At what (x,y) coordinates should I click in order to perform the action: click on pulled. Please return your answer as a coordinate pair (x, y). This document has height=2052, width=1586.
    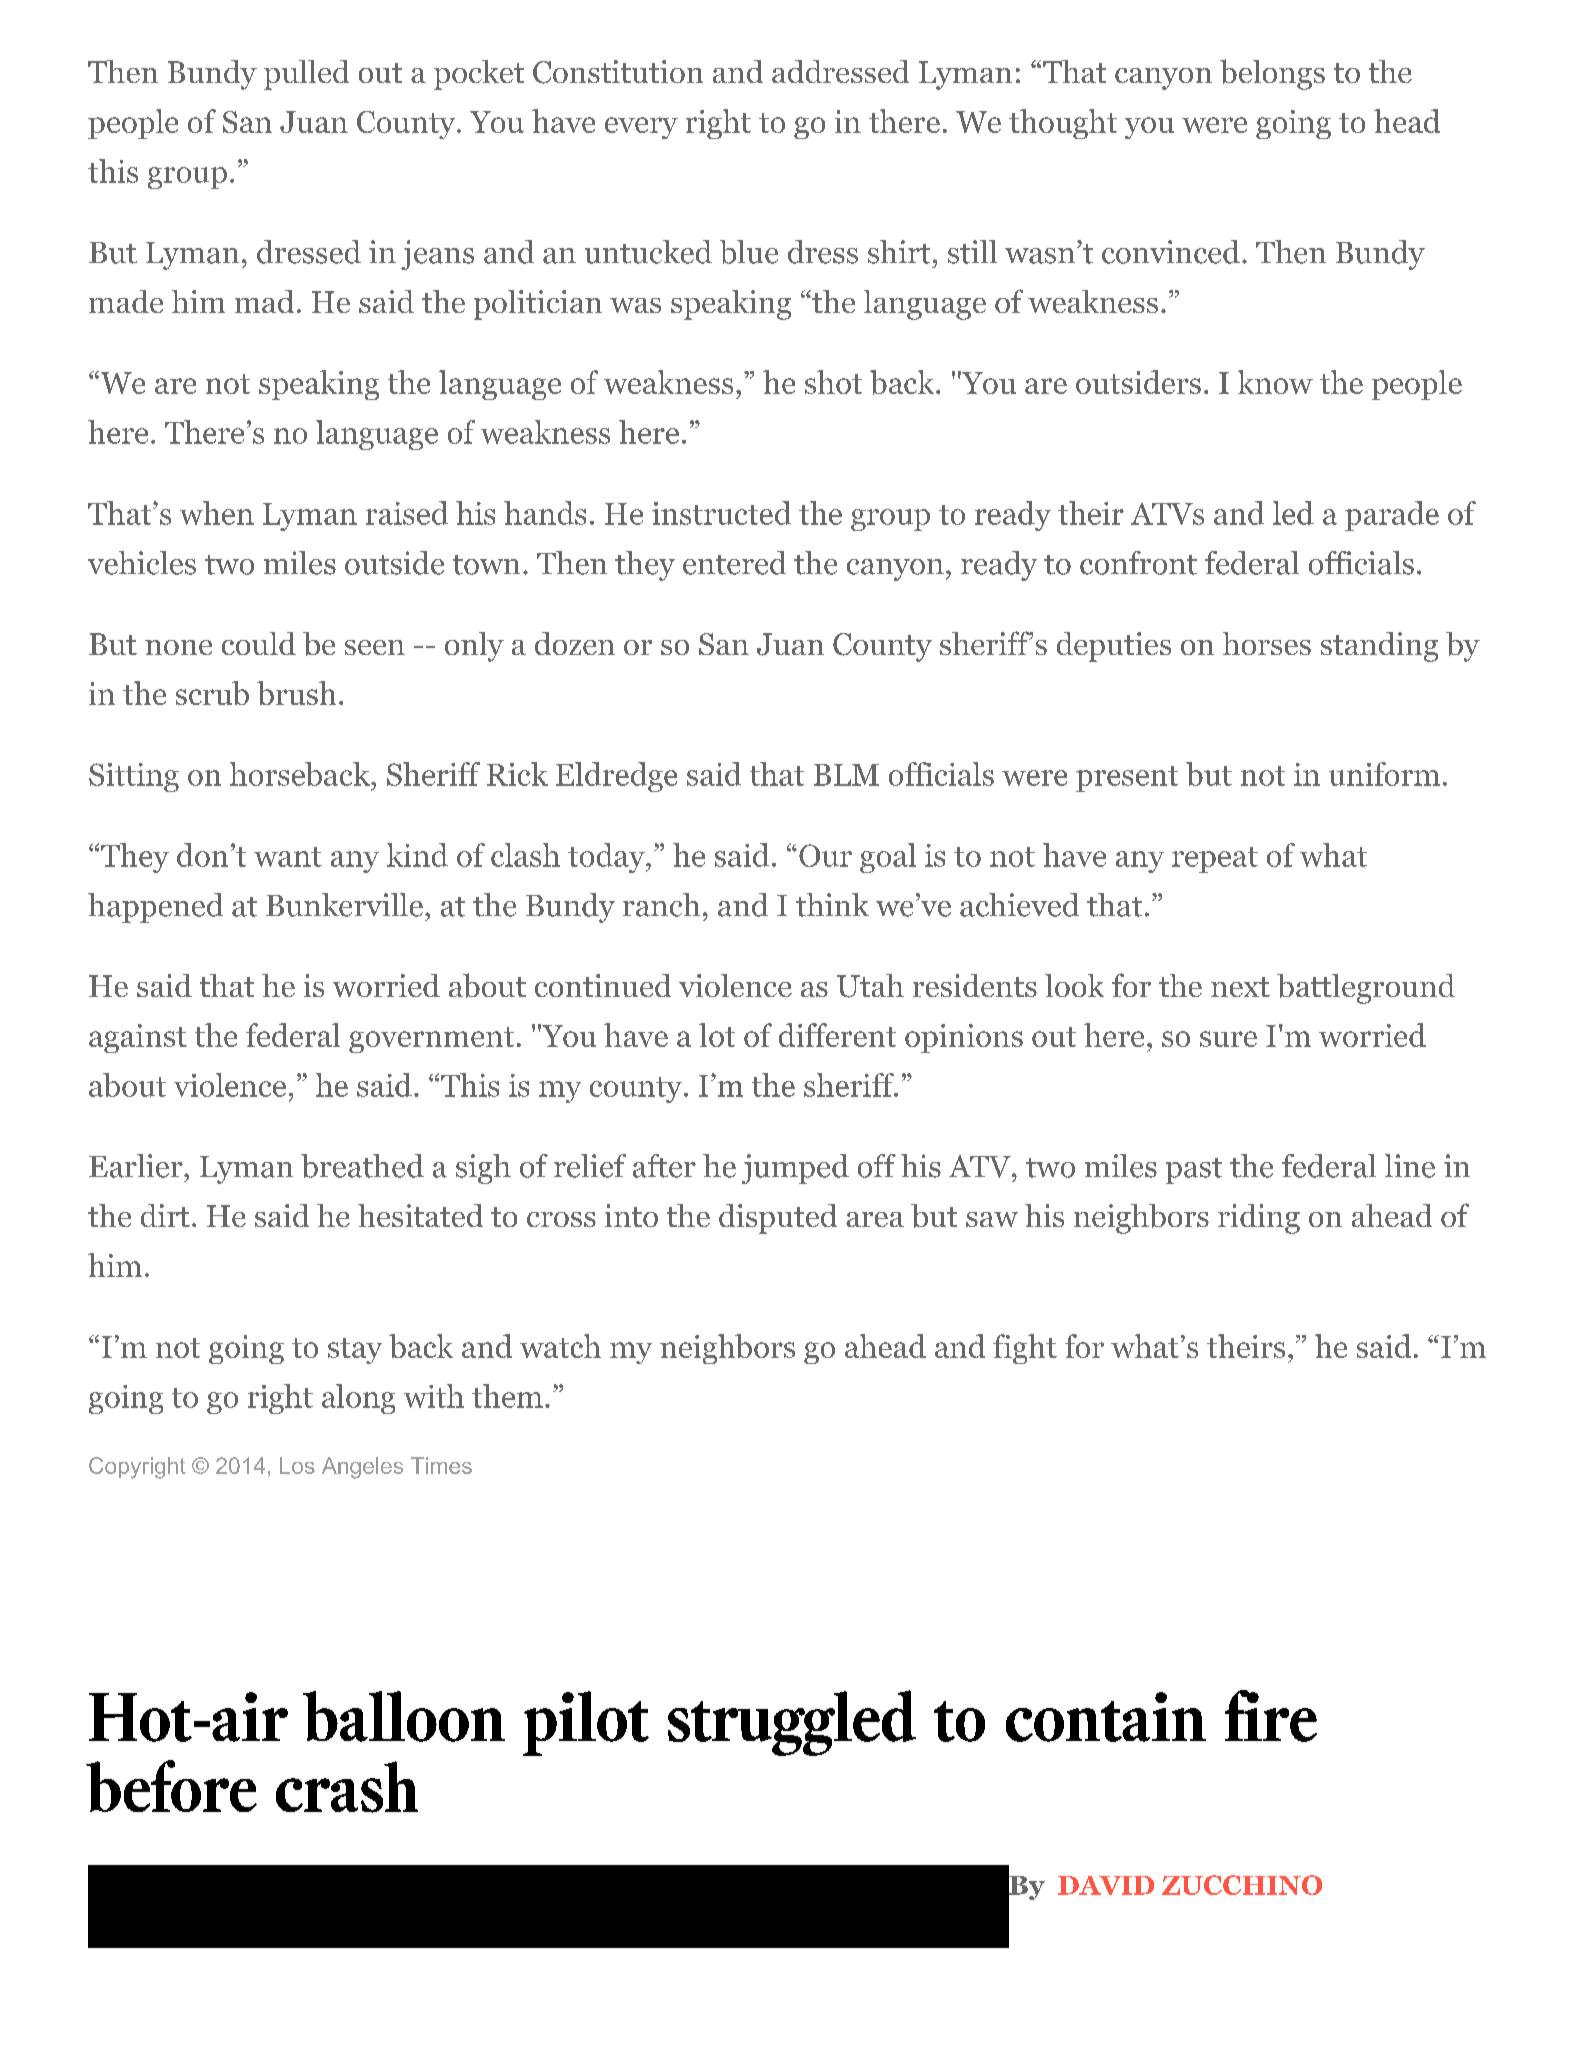
    Looking at the image, I should click on (306, 75).
